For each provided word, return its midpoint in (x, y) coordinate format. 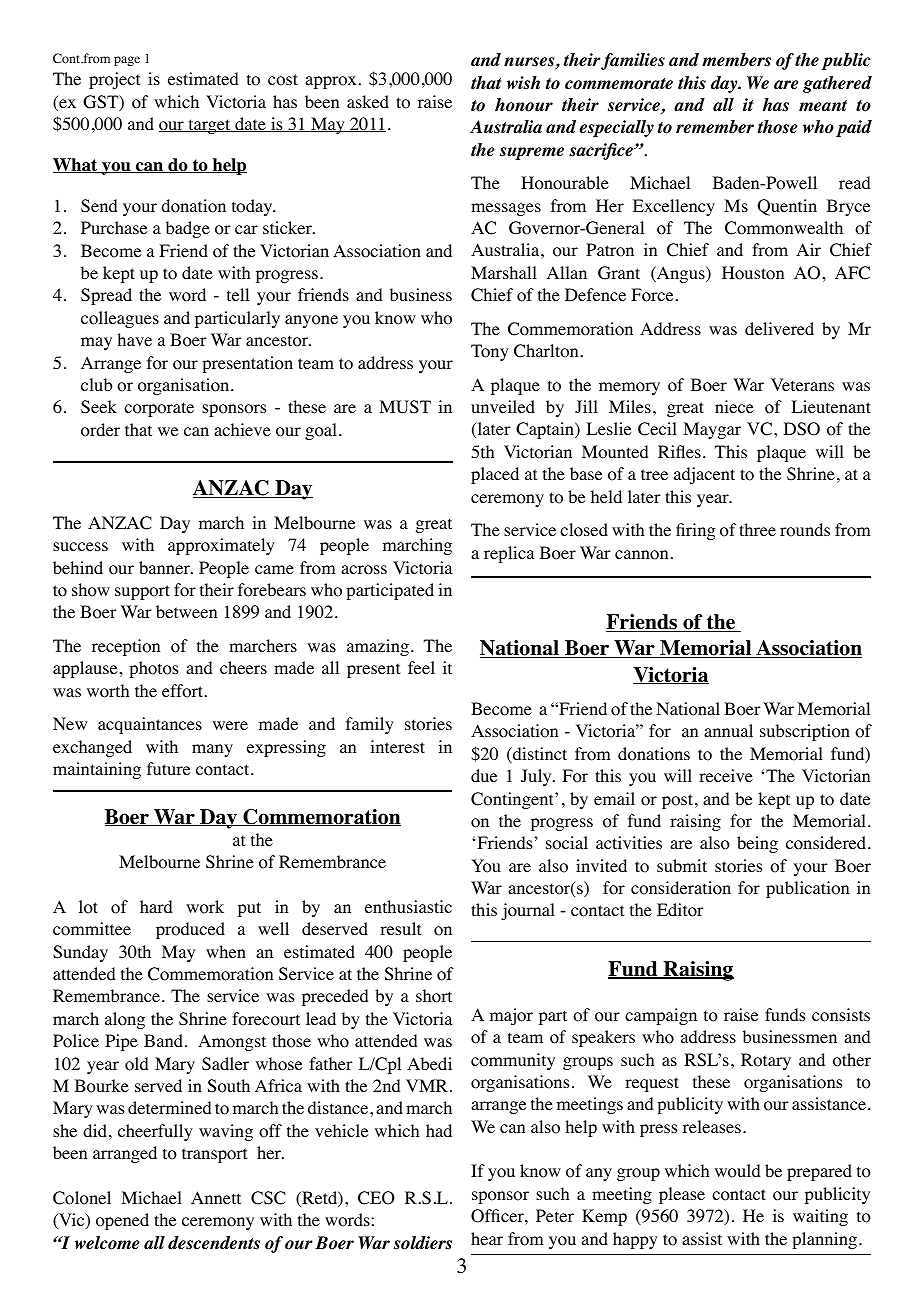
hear (487, 1238)
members (736, 60)
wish (523, 83)
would (737, 1171)
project (114, 80)
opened (122, 1221)
